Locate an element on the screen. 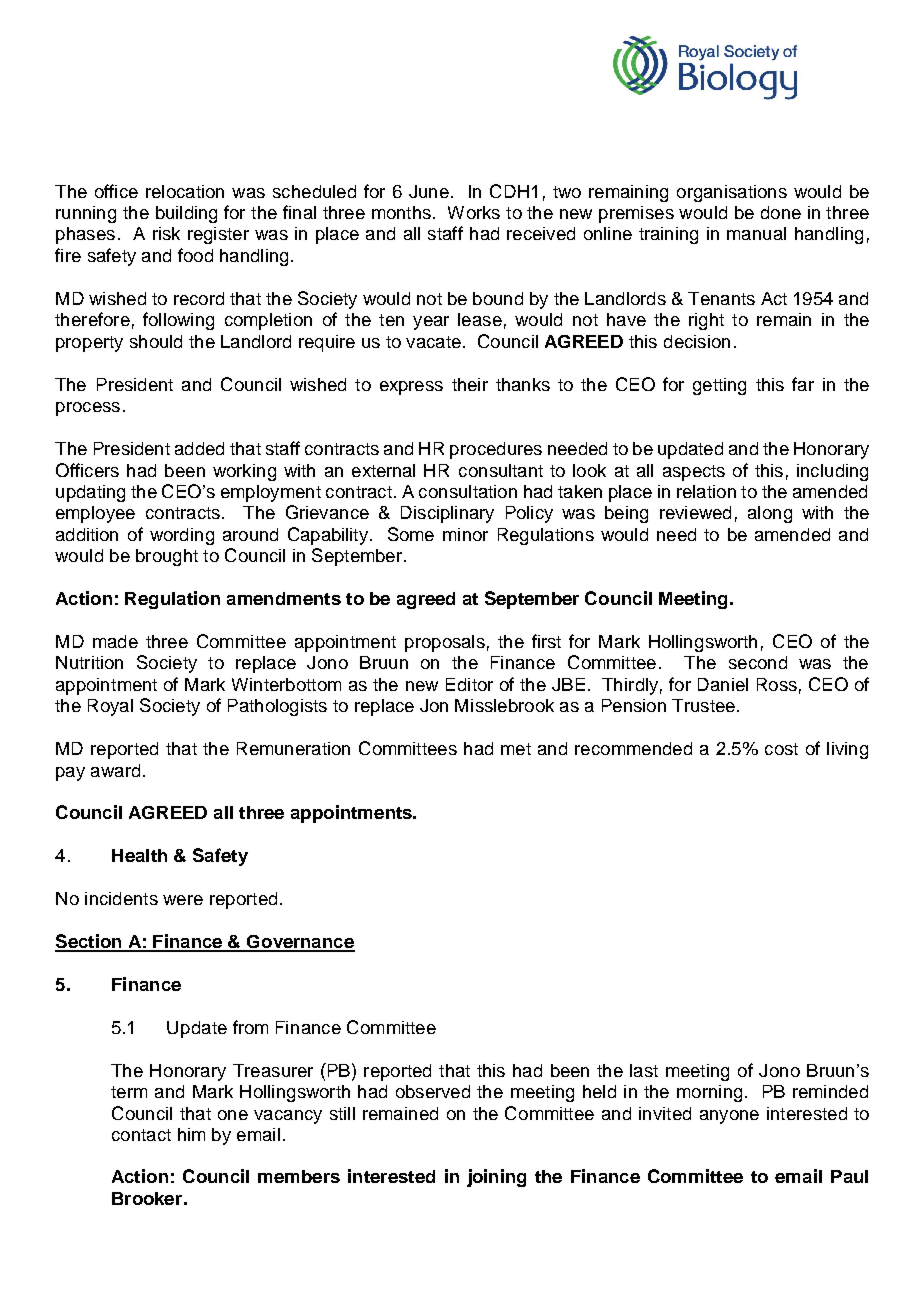  Works is located at coordinates (474, 212).
